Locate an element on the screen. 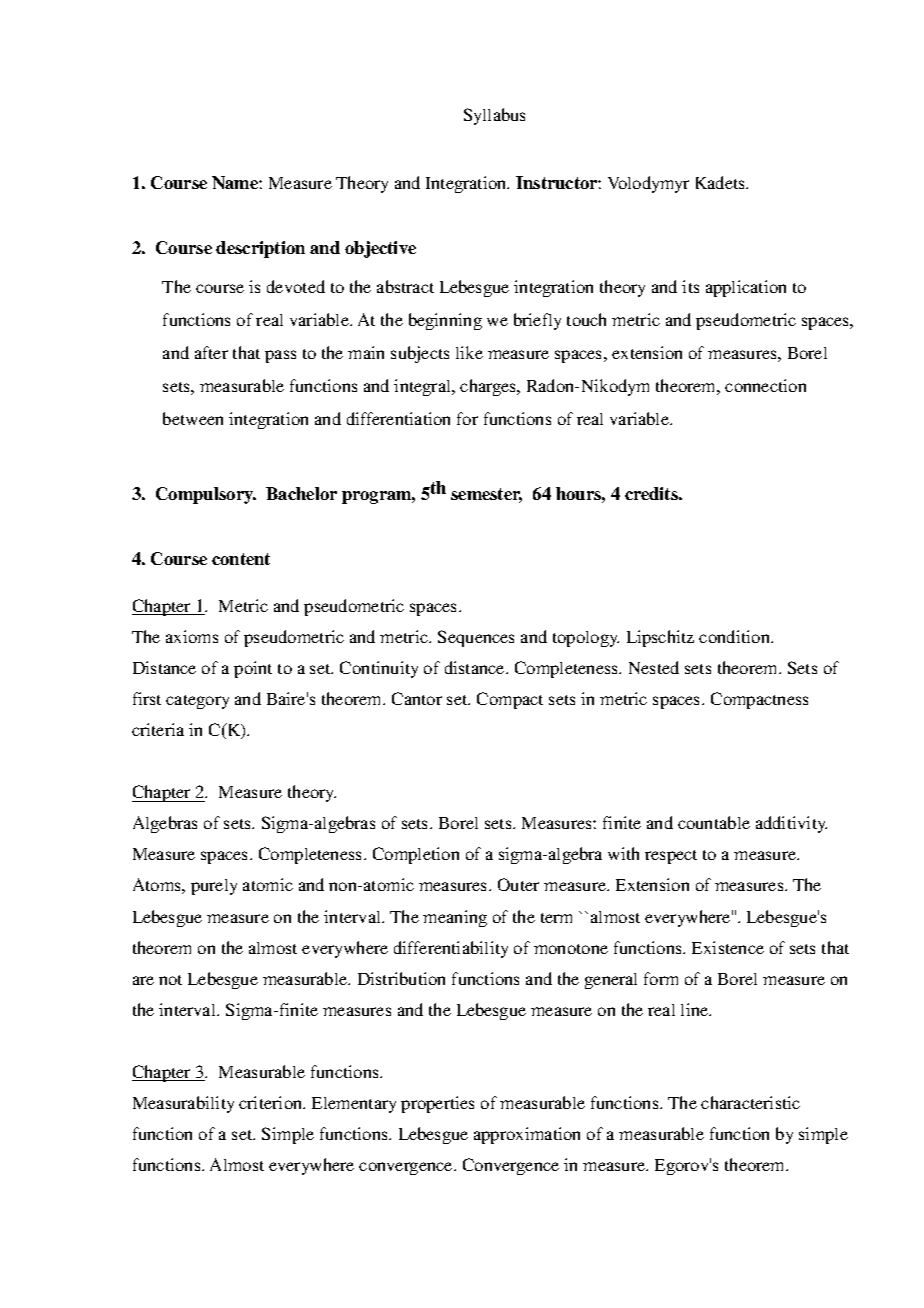 The height and width of the screenshot is (1308, 924). Compulsory is located at coordinates (206, 495).
